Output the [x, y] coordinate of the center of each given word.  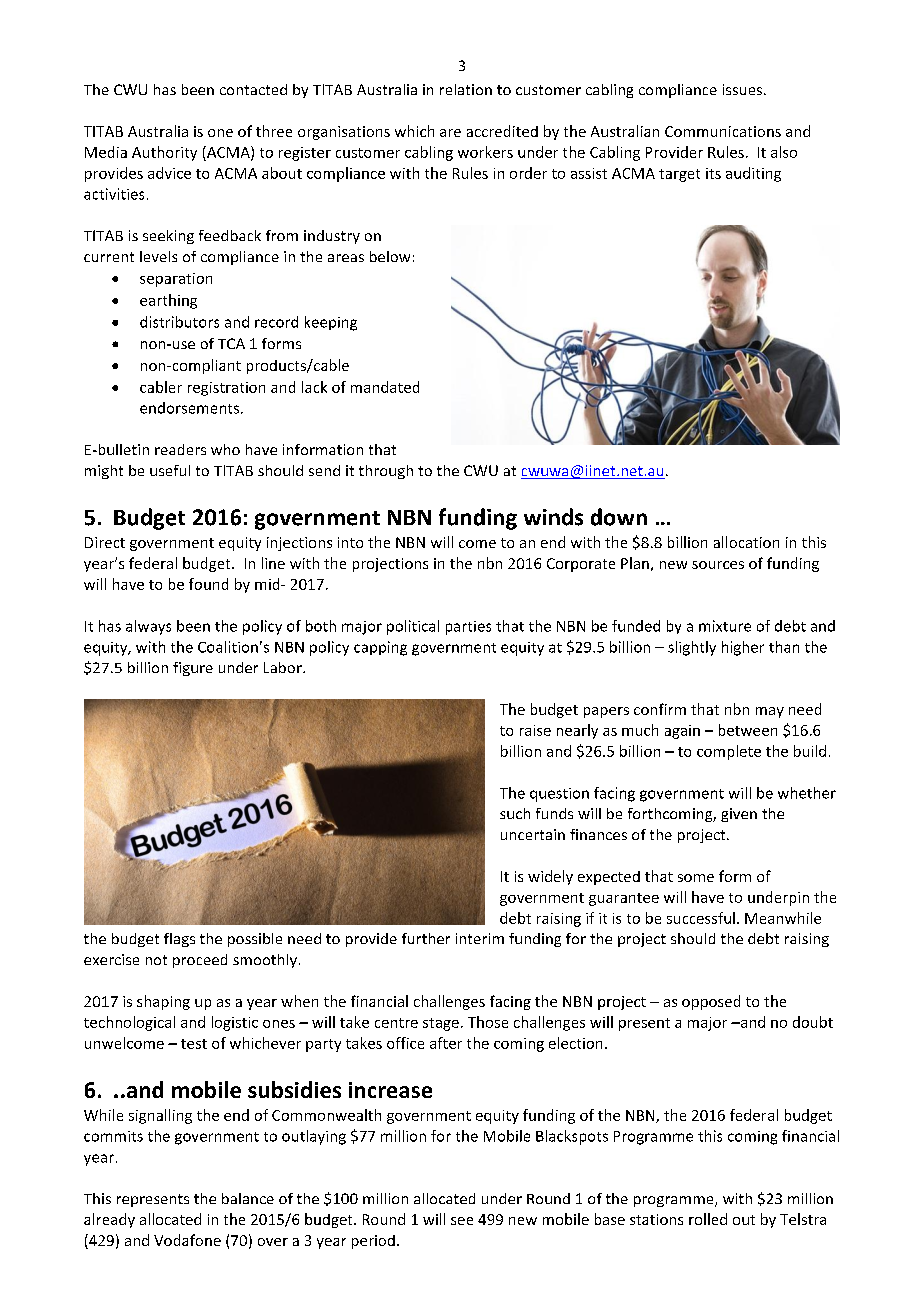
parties [468, 628]
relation [466, 89]
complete [729, 752]
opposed [711, 1002]
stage [441, 1024]
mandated [385, 387]
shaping [163, 1002]
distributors [179, 322]
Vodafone [187, 1240]
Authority [164, 153]
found [208, 584]
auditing [753, 174]
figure [193, 669]
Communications [723, 131]
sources [718, 565]
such [515, 813]
